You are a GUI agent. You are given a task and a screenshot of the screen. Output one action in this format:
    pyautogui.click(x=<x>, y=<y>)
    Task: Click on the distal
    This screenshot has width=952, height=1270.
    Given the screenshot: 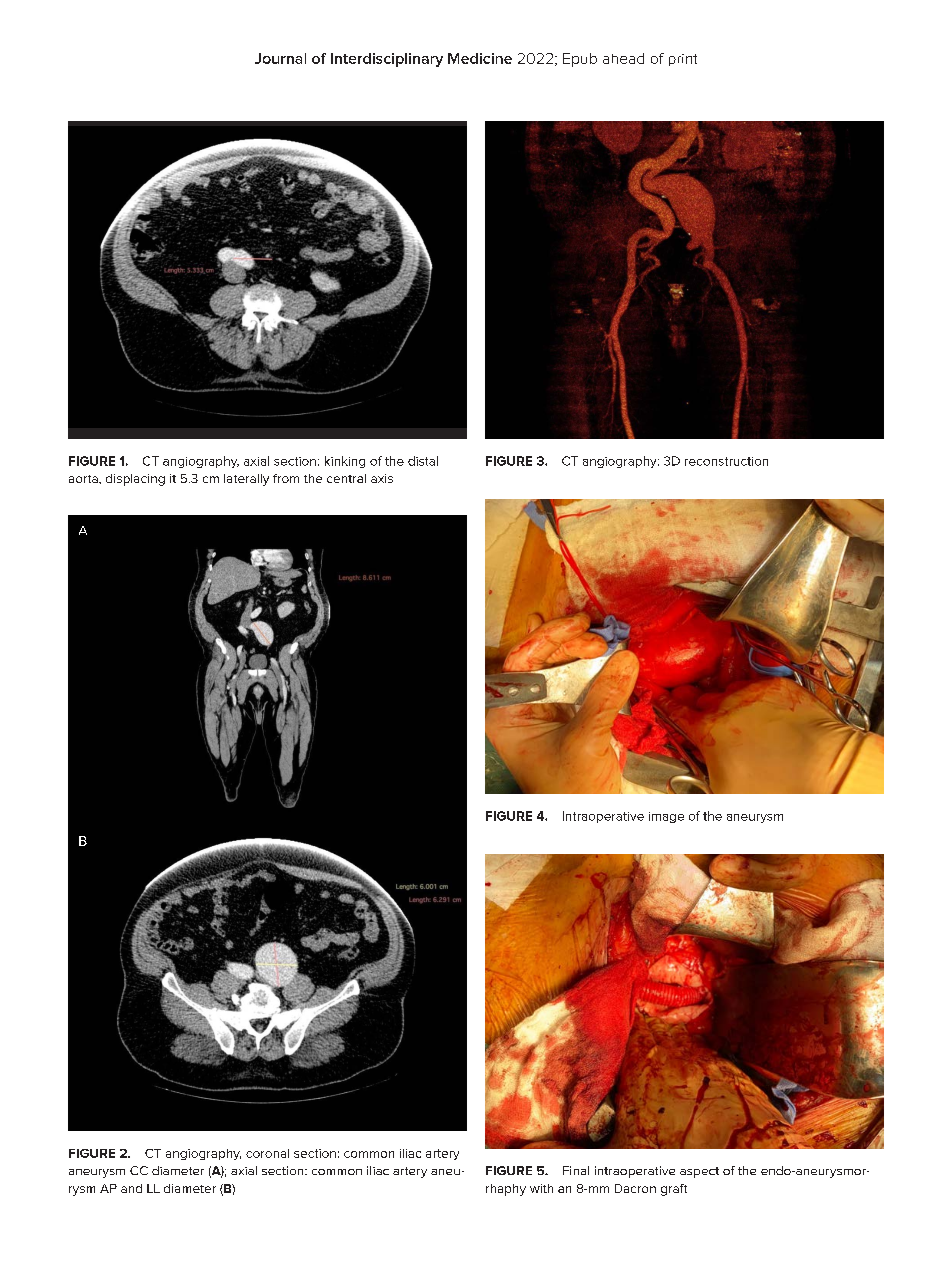 What is the action you would take?
    pyautogui.click(x=423, y=461)
